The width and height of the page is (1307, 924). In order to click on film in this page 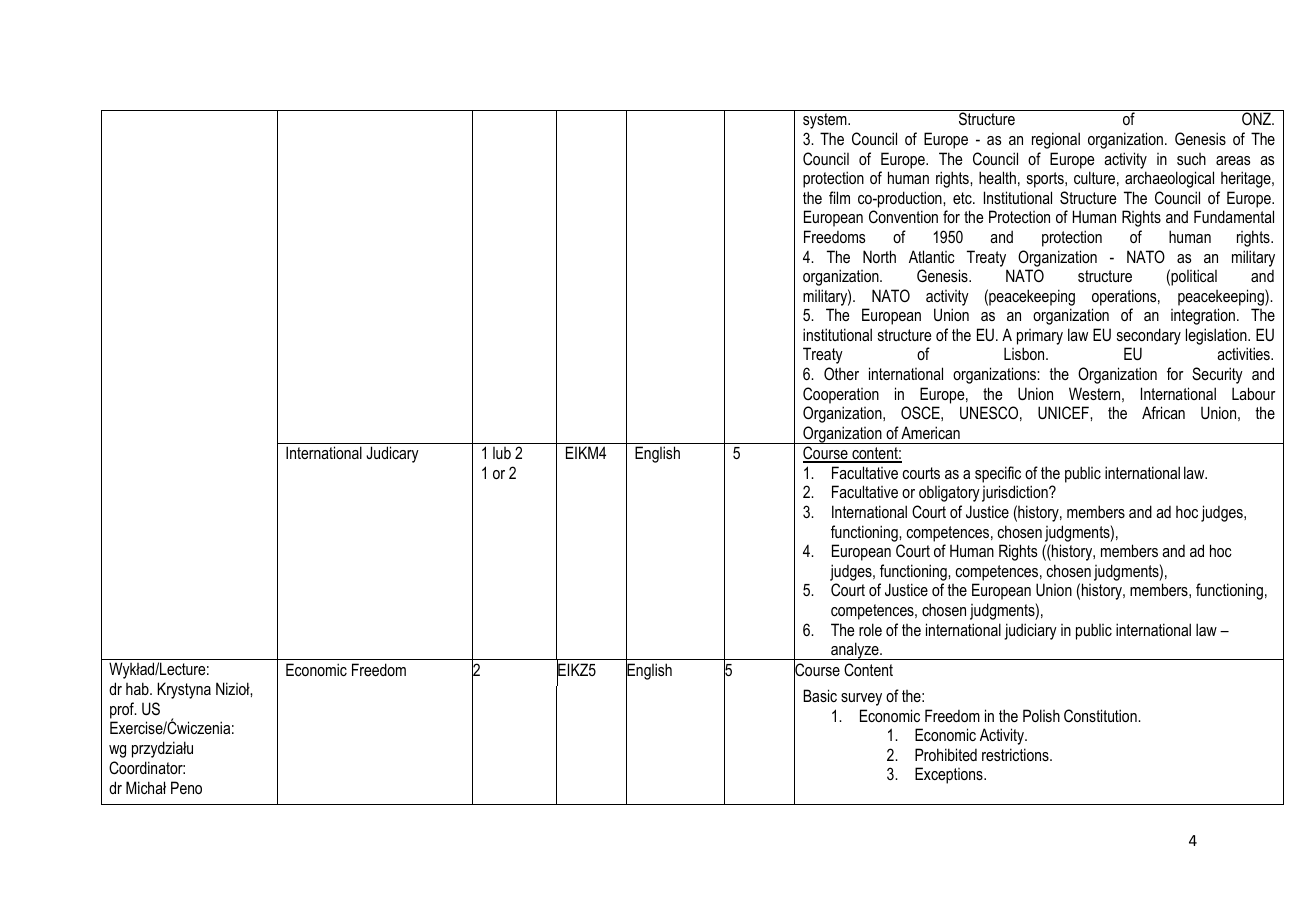, I will do `click(839, 197)`.
